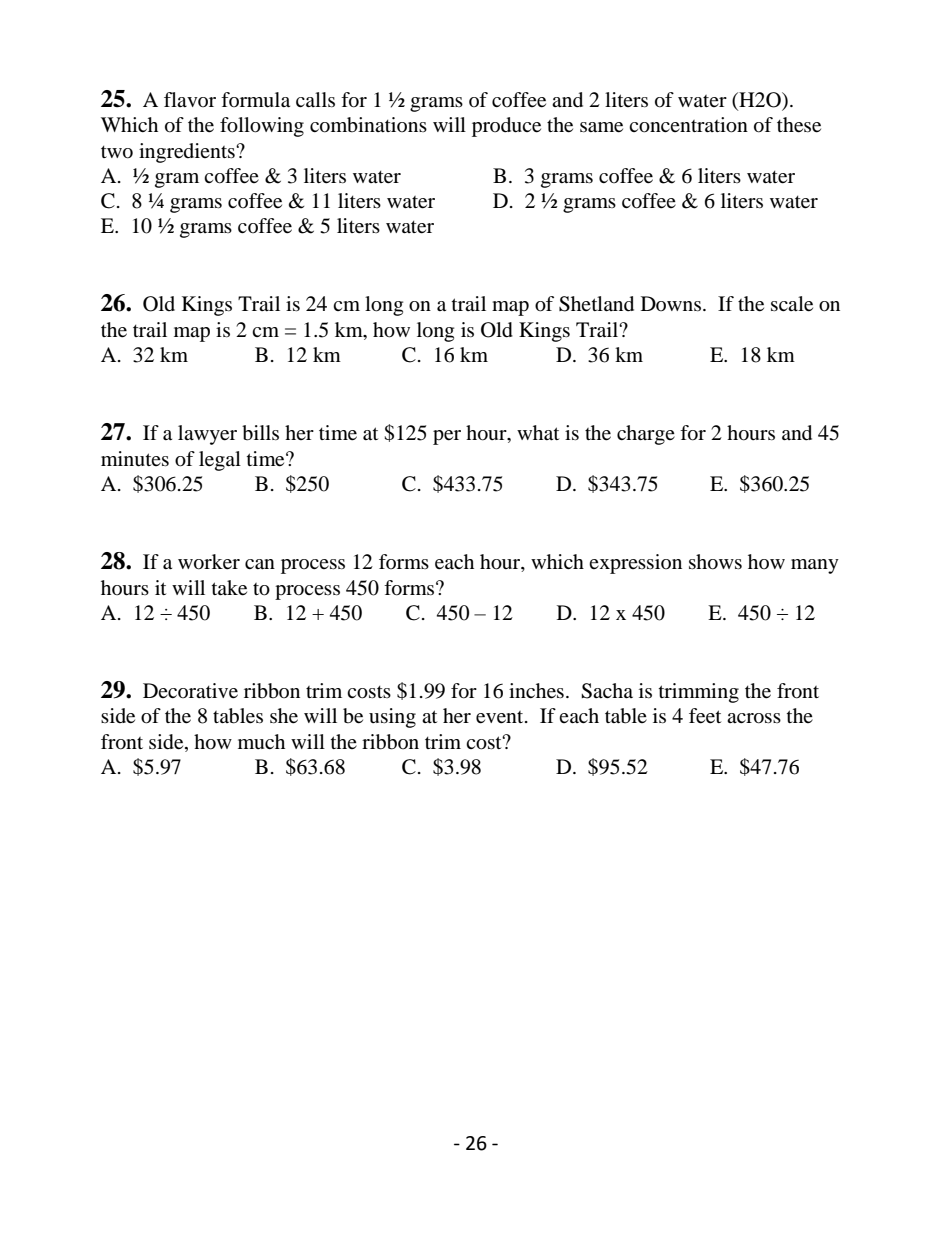  Describe the element at coordinates (207, 435) in the screenshot. I see `lawyer` at that location.
